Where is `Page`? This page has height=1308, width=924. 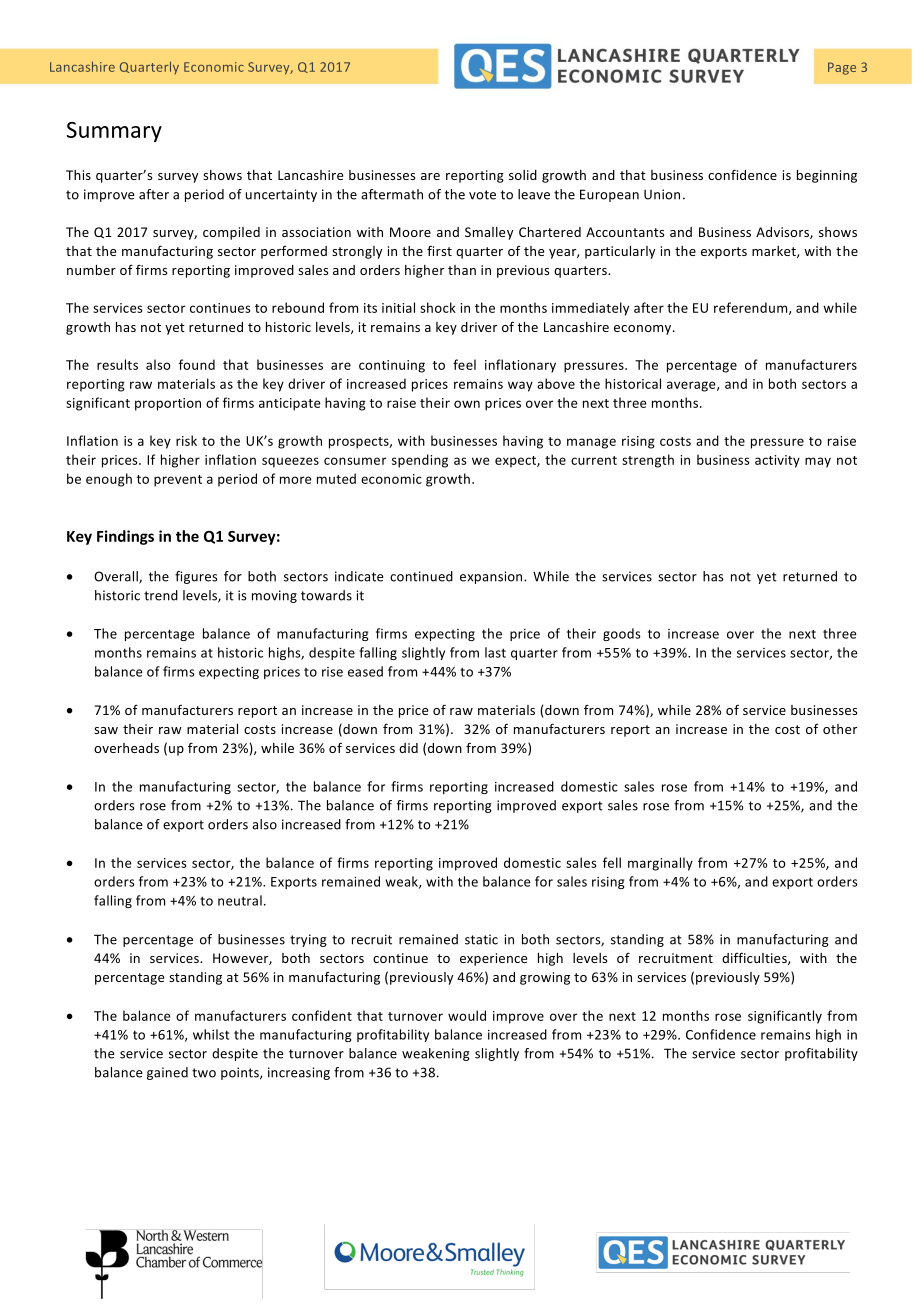 Page is located at coordinates (842, 68).
